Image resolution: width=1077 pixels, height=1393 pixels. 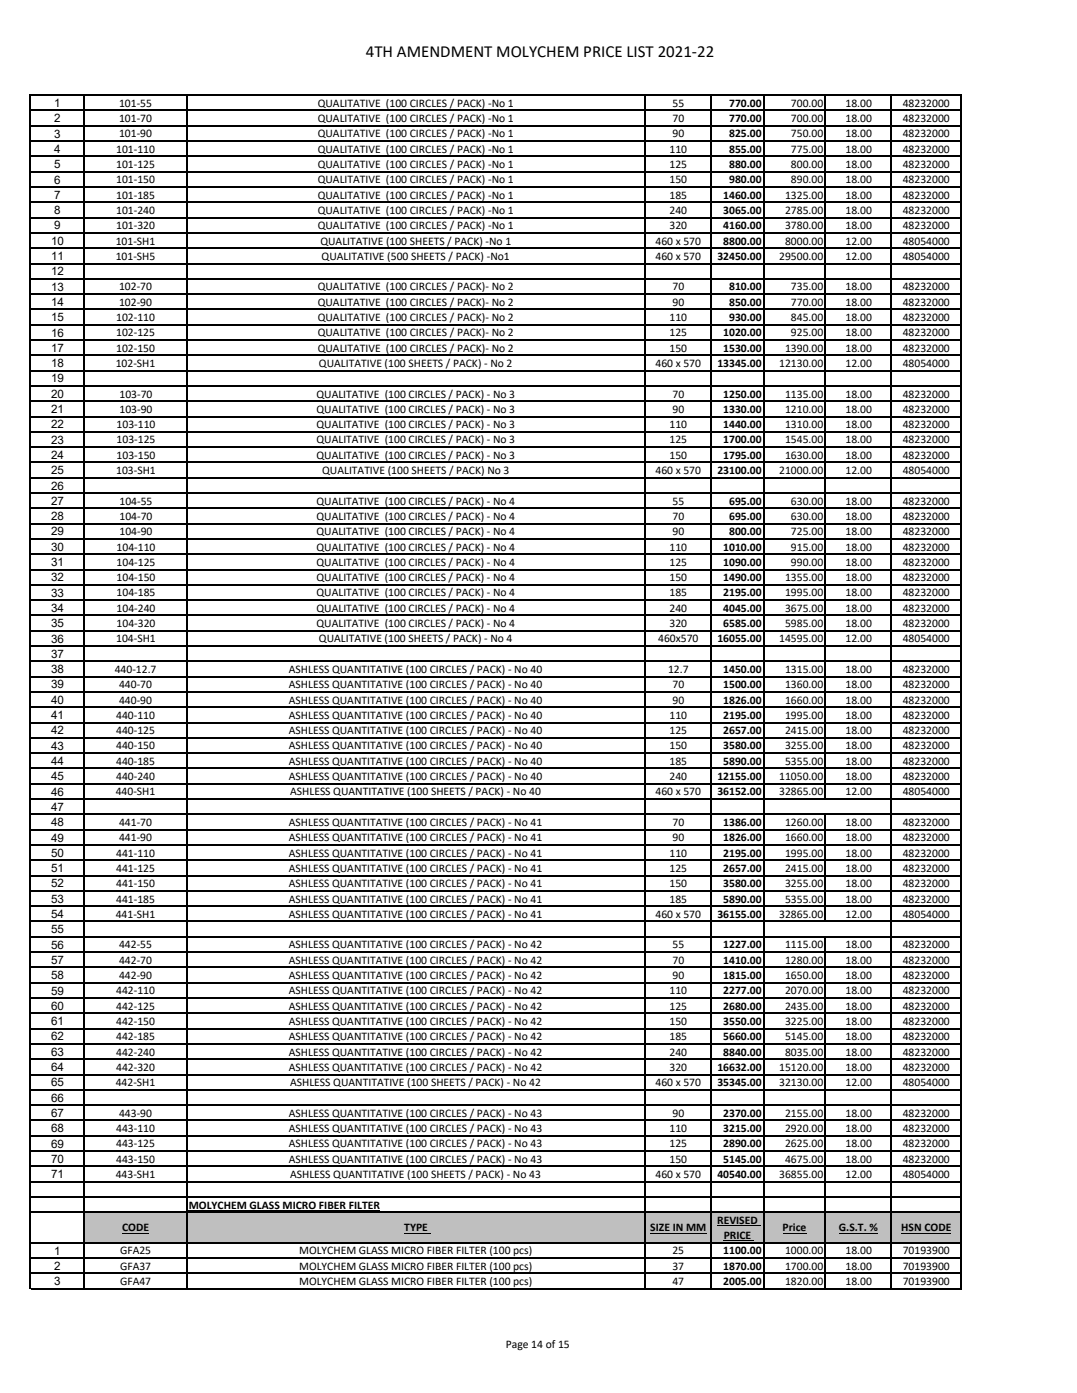 I want to click on Page, so click(x=517, y=1345).
